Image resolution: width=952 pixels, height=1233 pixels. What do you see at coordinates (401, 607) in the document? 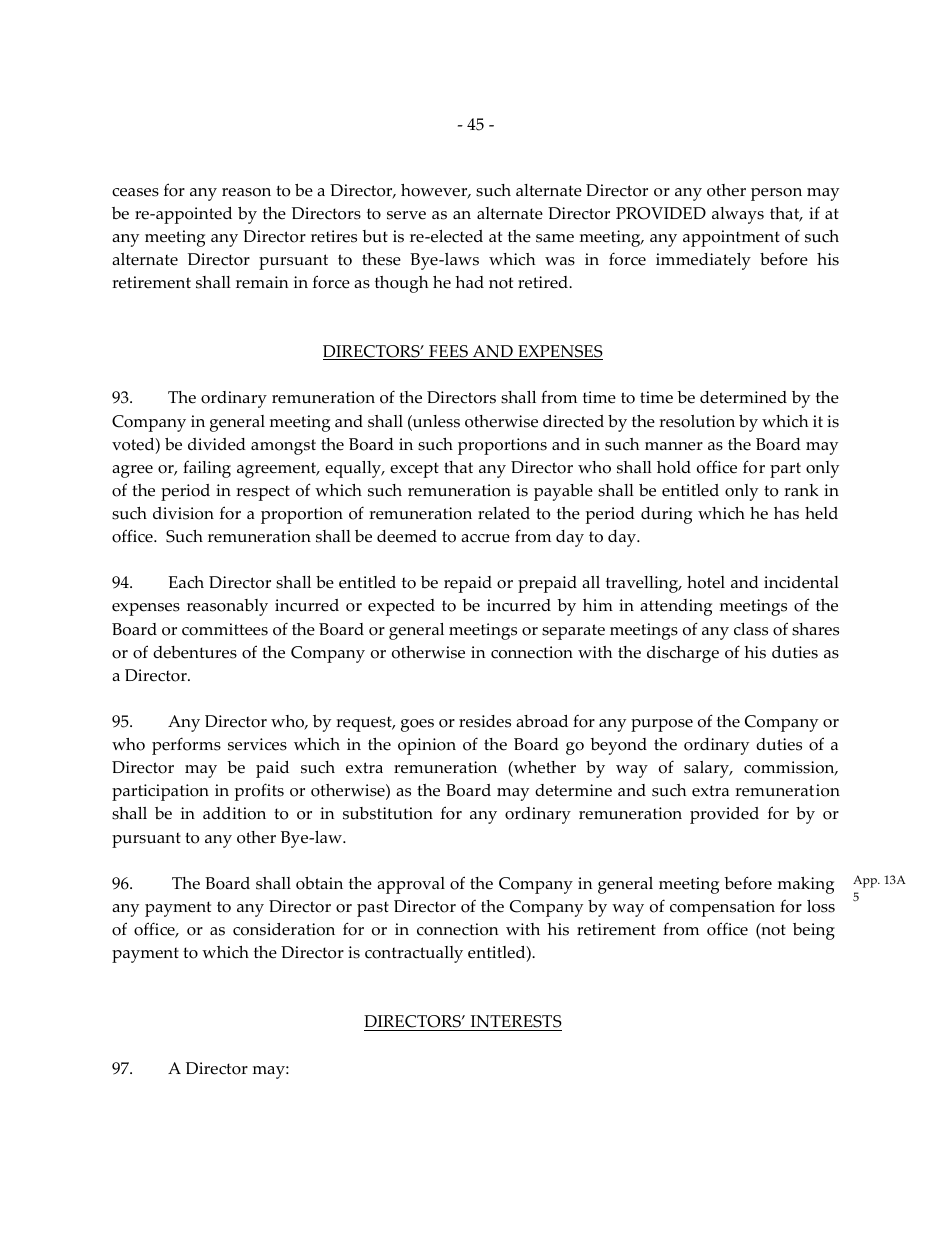
I see `expected` at bounding box center [401, 607].
